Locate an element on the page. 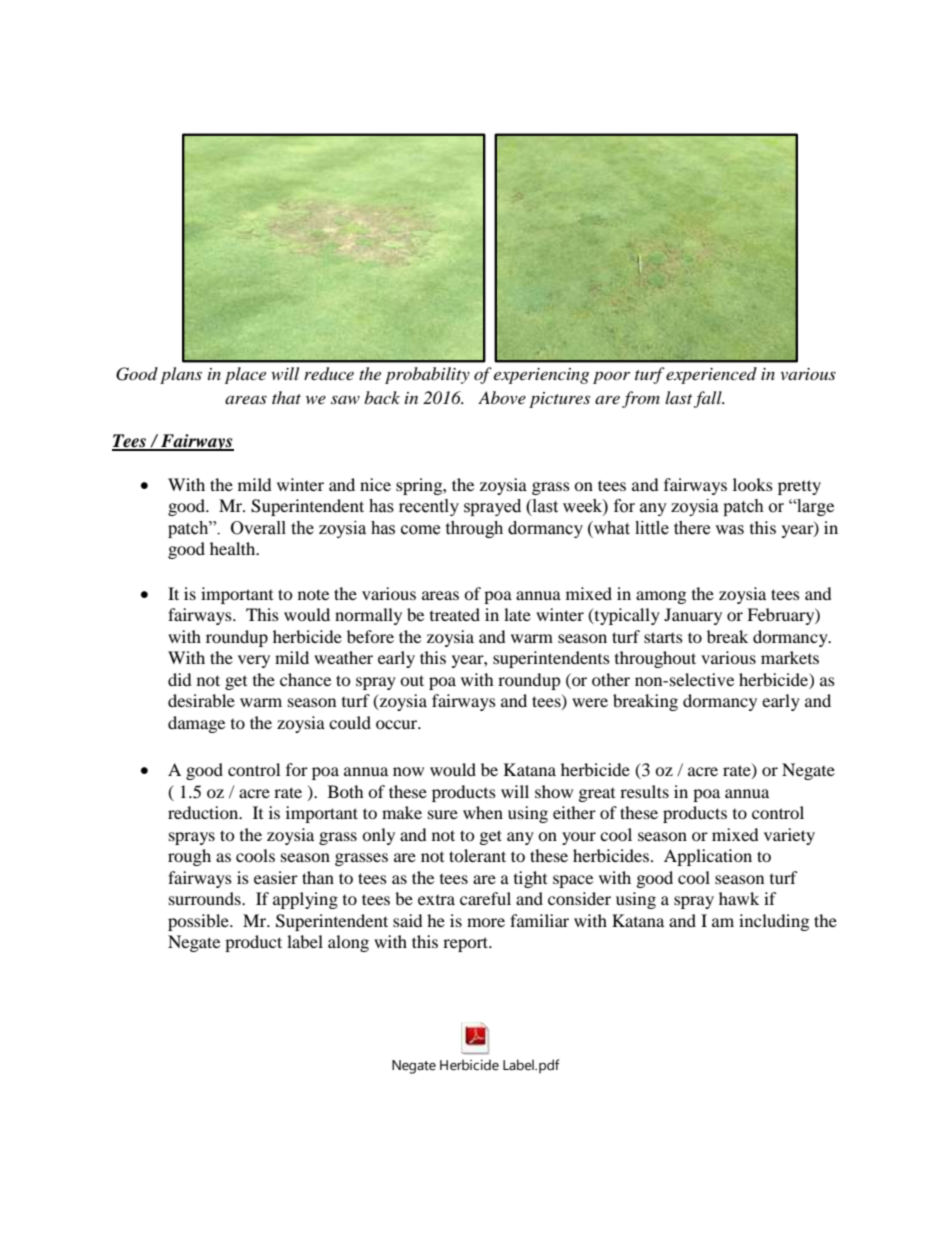 The height and width of the image is (1233, 952). was is located at coordinates (729, 530).
